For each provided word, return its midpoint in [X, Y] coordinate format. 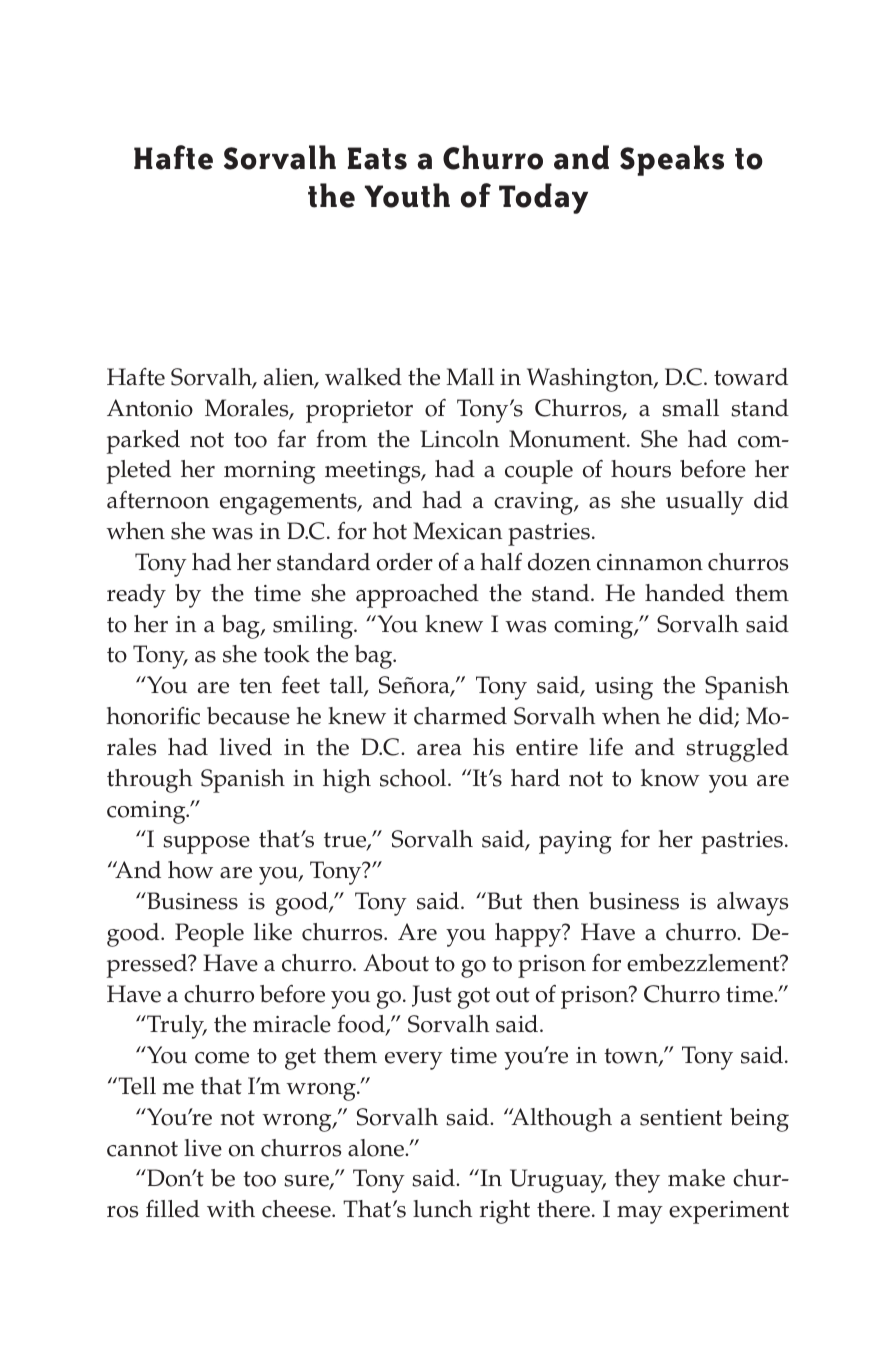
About [396, 963]
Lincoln [459, 439]
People [209, 935]
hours [641, 469]
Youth [407, 195]
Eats [377, 158]
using [624, 688]
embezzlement [704, 963]
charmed [460, 716]
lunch [442, 1209]
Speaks [672, 160]
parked [143, 442]
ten [255, 686]
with [231, 1209]
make [696, 1178]
